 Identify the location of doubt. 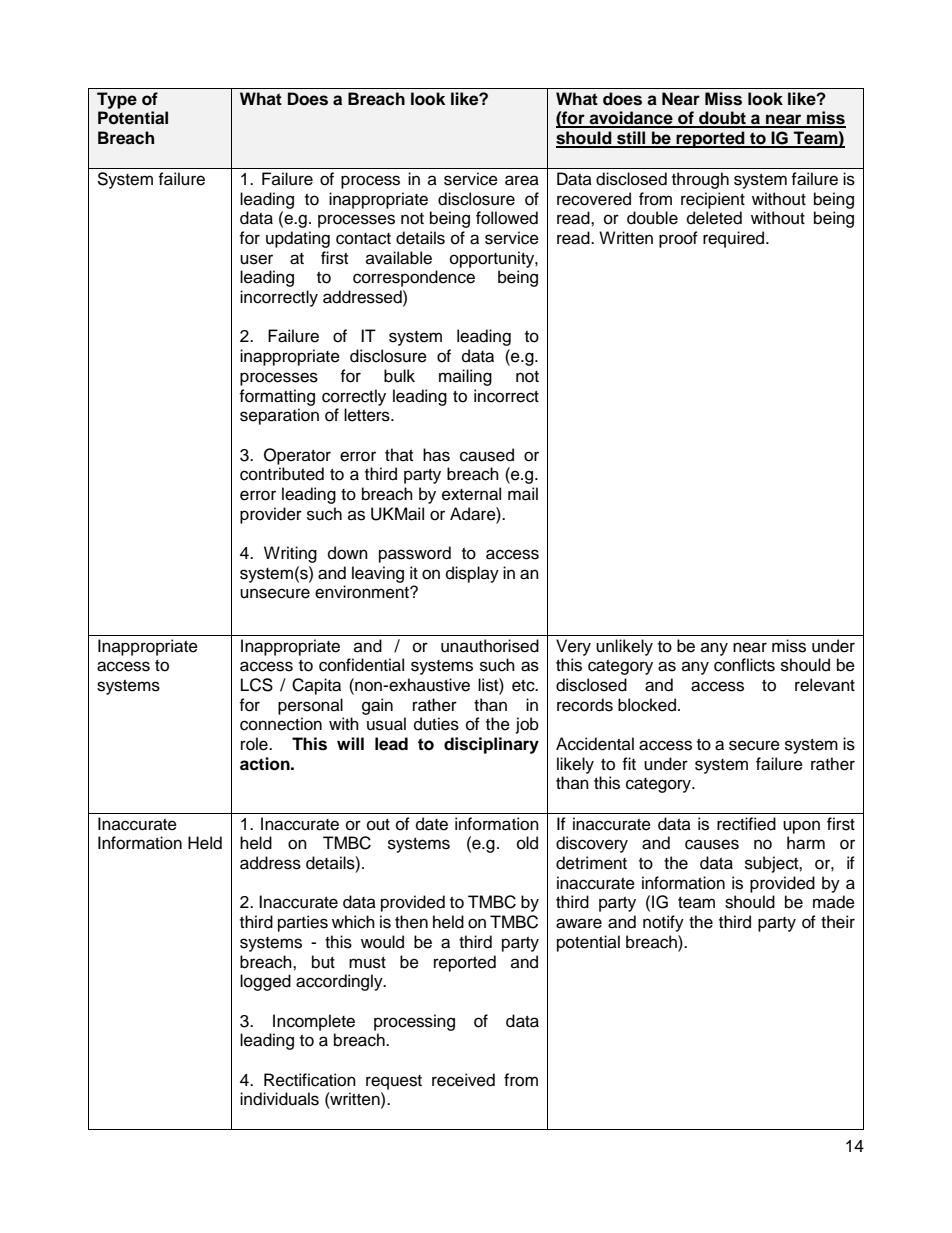
(722, 119).
